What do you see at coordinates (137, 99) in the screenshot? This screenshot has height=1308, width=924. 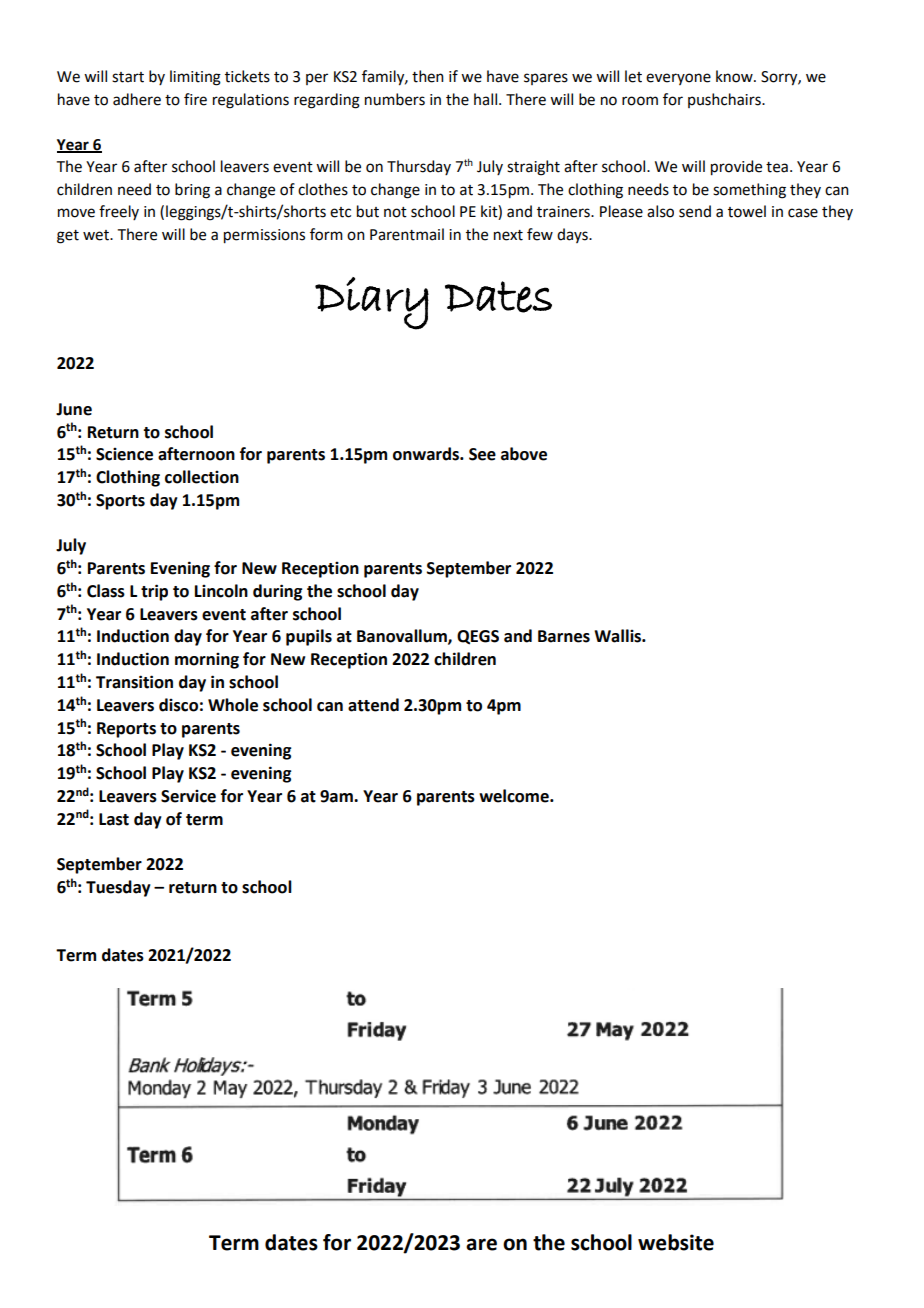 I see `adhere` at bounding box center [137, 99].
